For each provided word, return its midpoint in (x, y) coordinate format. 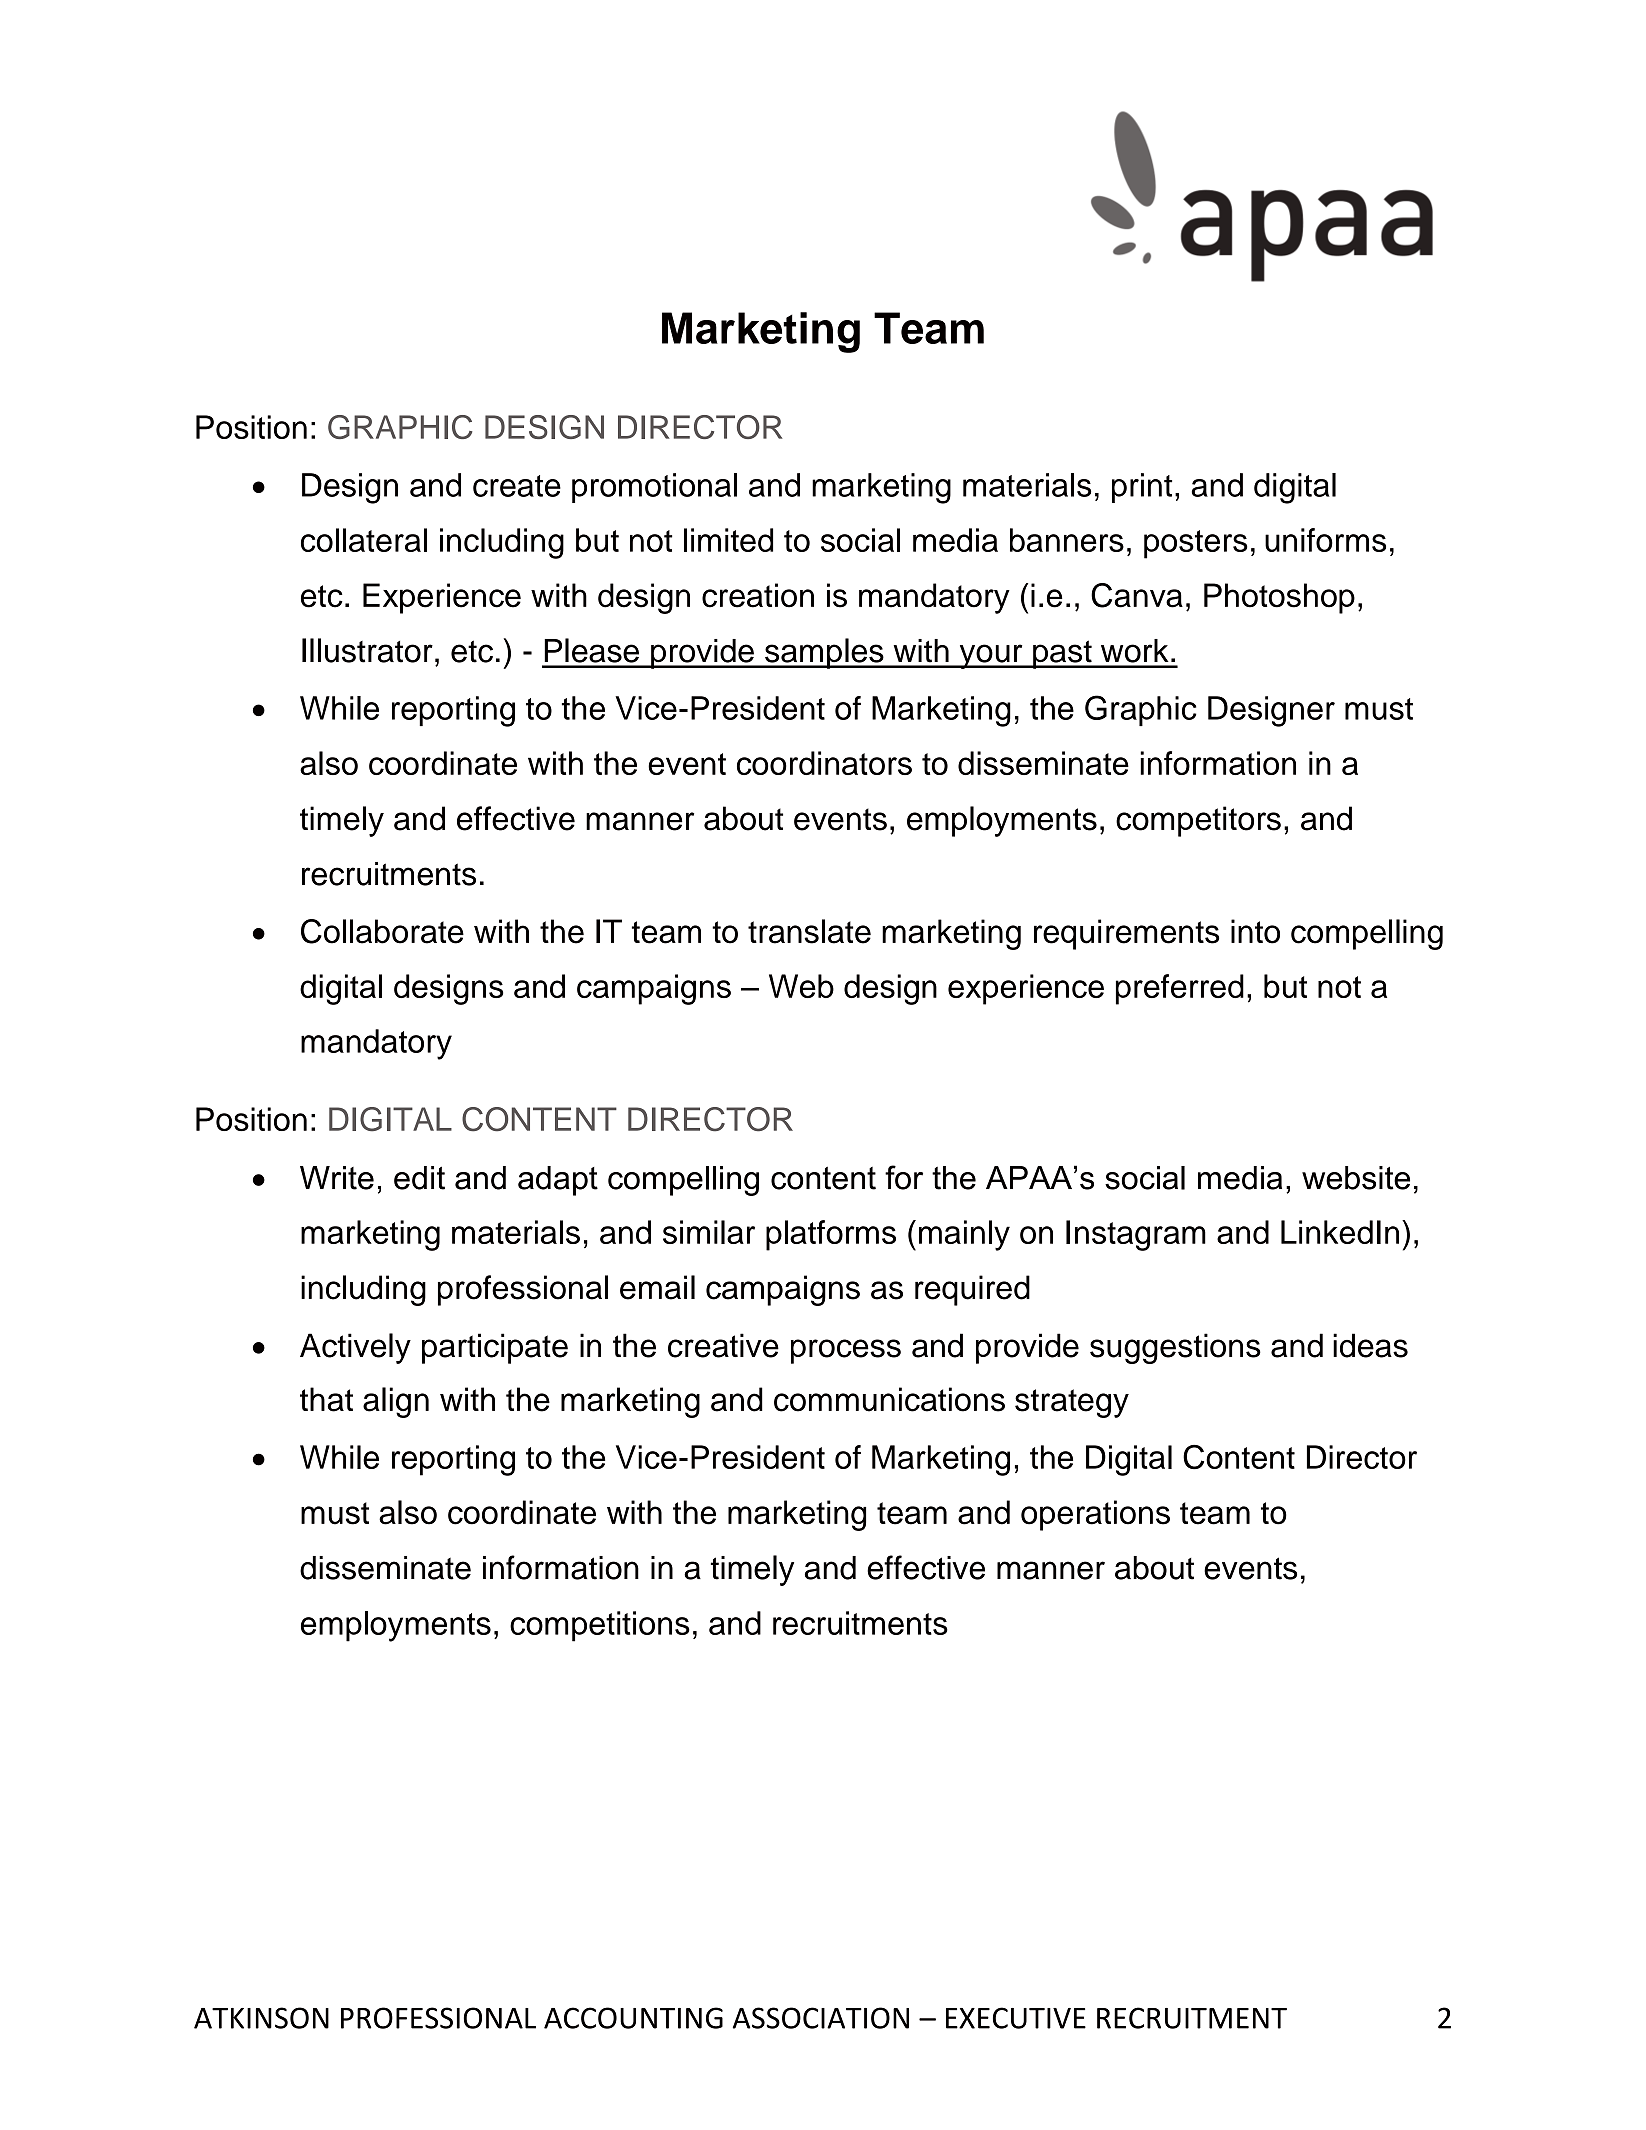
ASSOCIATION (821, 2018)
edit (419, 1178)
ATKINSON (261, 2018)
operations (1095, 1515)
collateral (364, 540)
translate (809, 931)
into (1255, 931)
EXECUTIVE (1016, 2018)
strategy (1072, 1403)
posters (1196, 544)
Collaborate (382, 931)
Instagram (1136, 1235)
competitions (600, 1626)
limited (728, 540)
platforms (831, 1235)
